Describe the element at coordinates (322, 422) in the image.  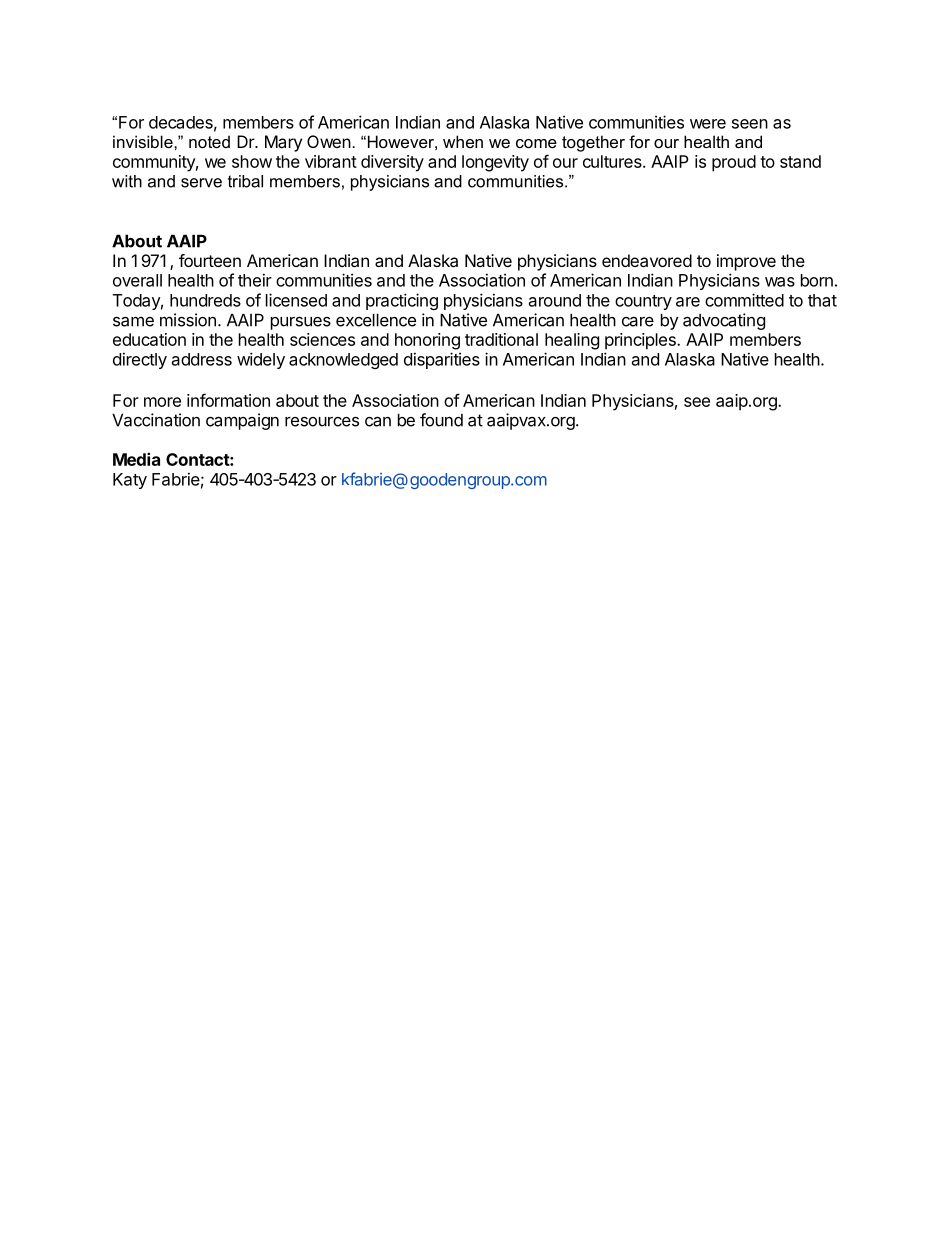
I see `resources` at that location.
